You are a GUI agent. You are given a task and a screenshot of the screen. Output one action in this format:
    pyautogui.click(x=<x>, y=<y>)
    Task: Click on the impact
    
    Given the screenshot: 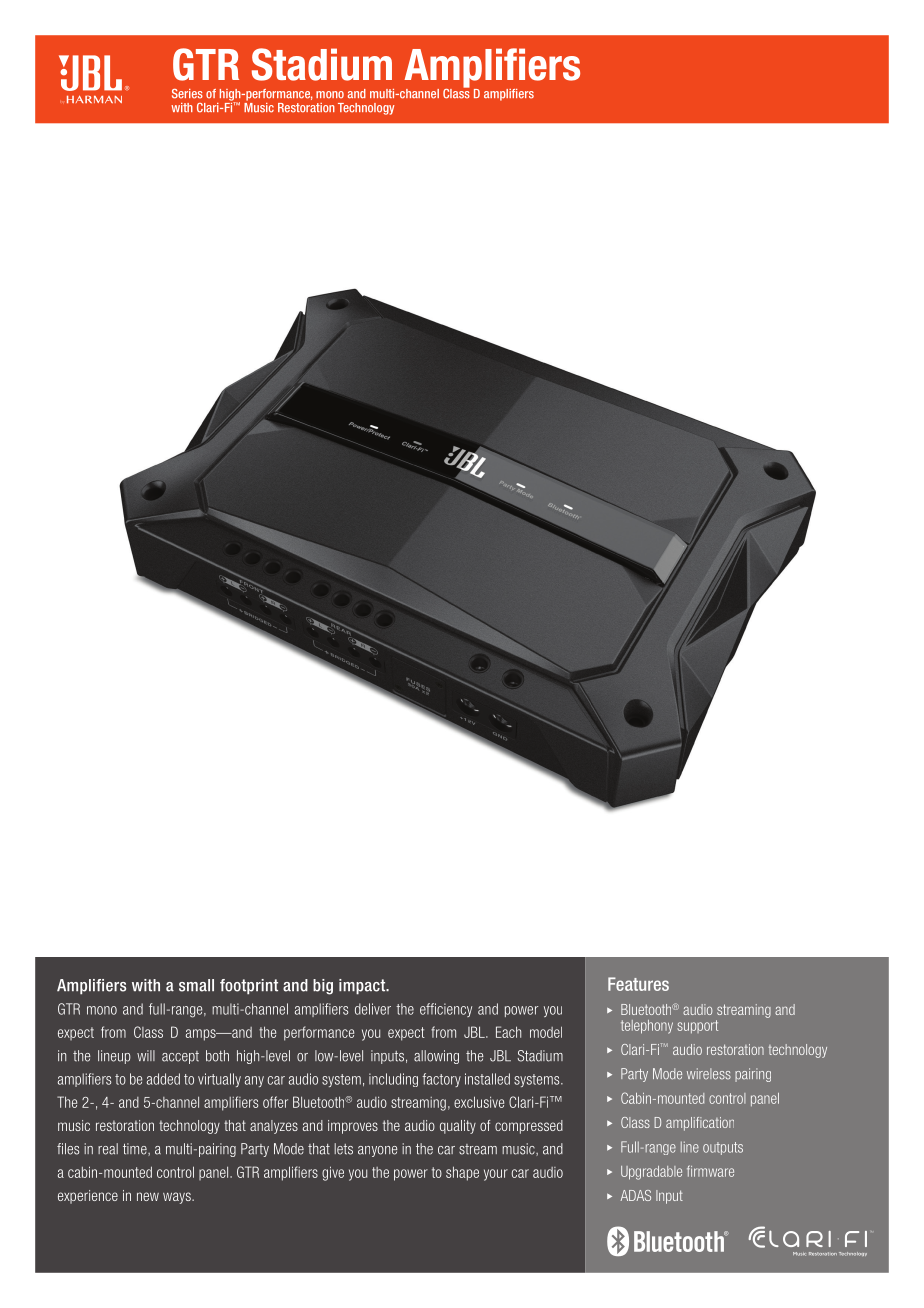 What is the action you would take?
    pyautogui.click(x=363, y=987)
